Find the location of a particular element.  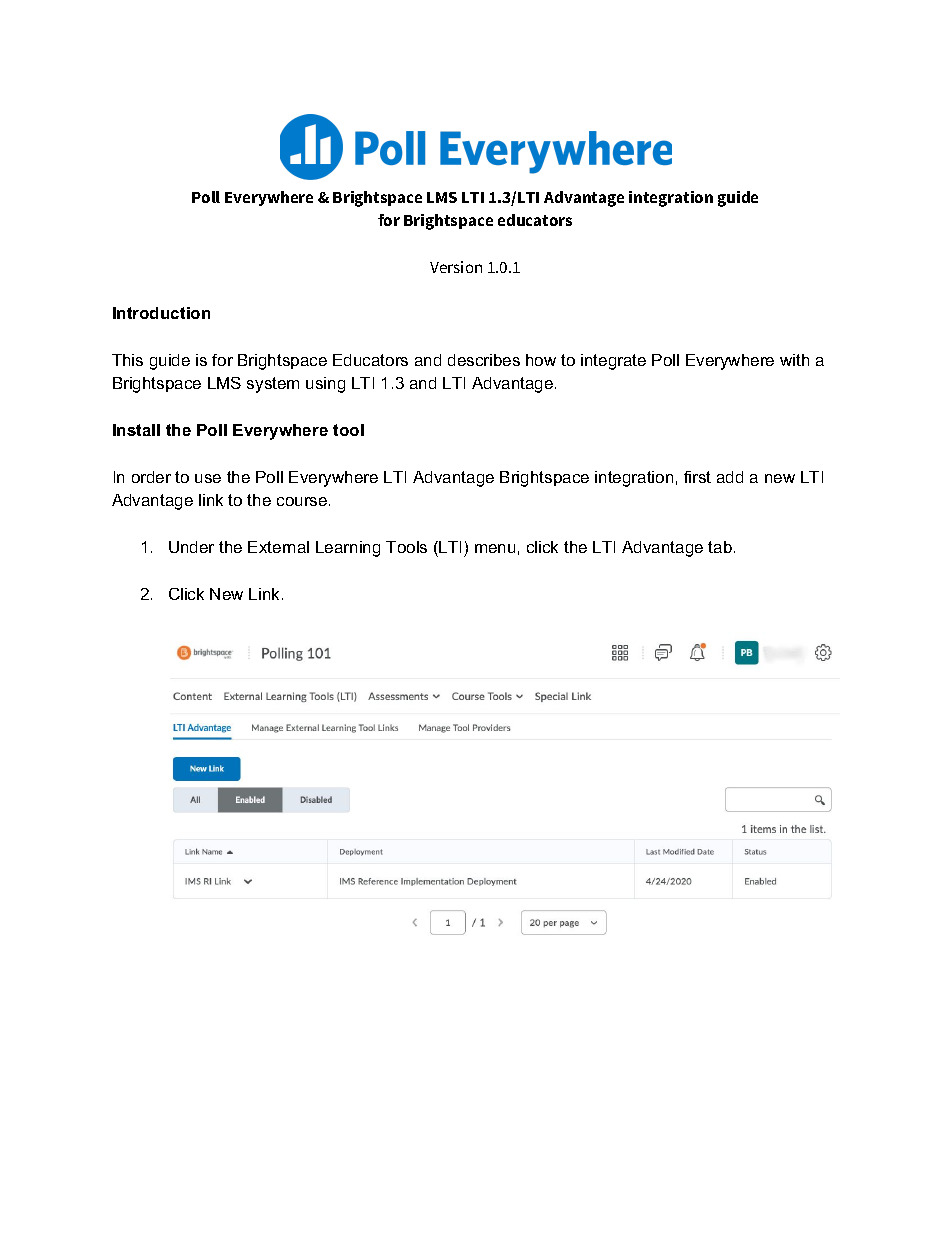

Introduction is located at coordinates (161, 313).
